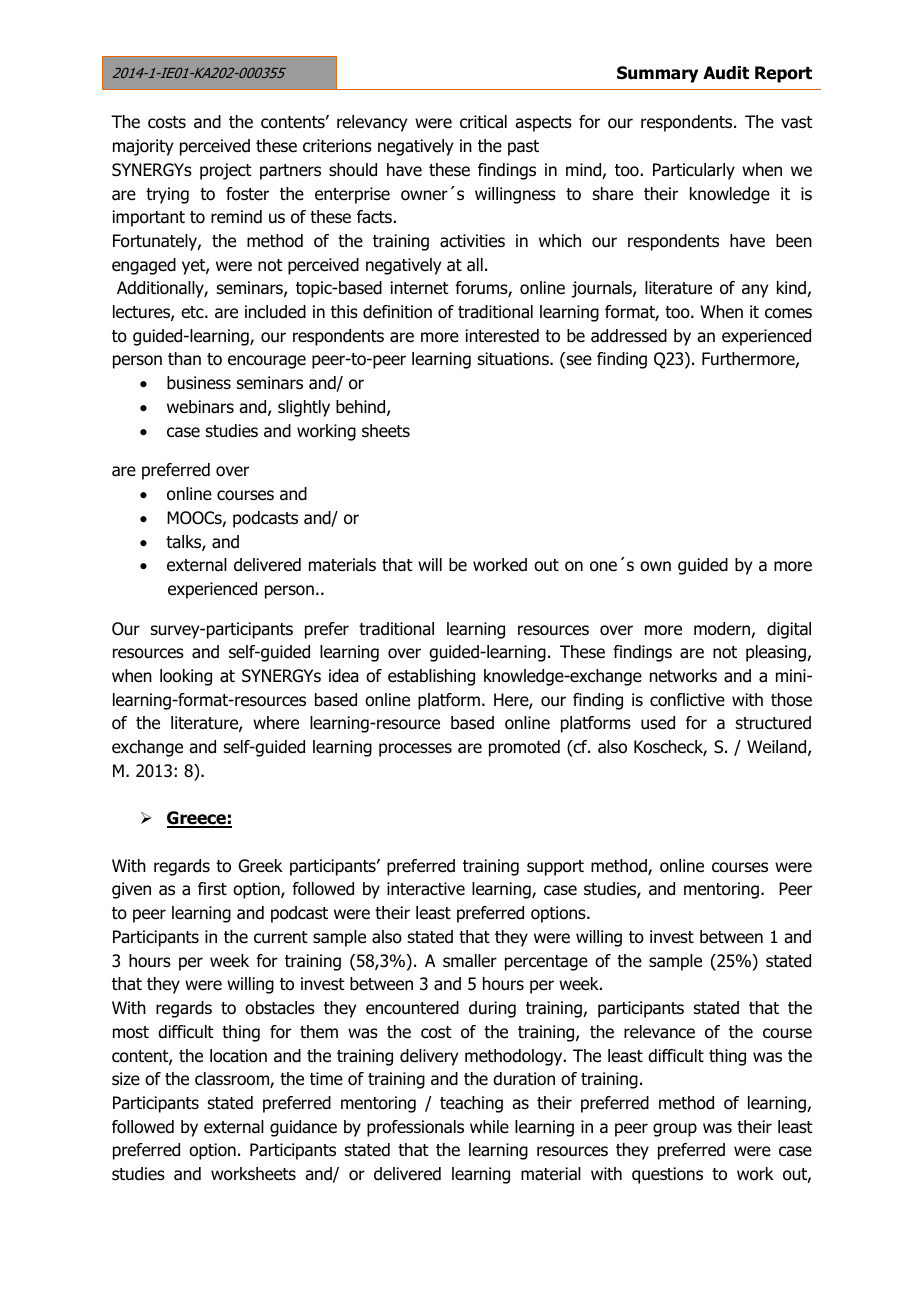 The height and width of the image is (1308, 924). I want to click on majority, so click(143, 147).
